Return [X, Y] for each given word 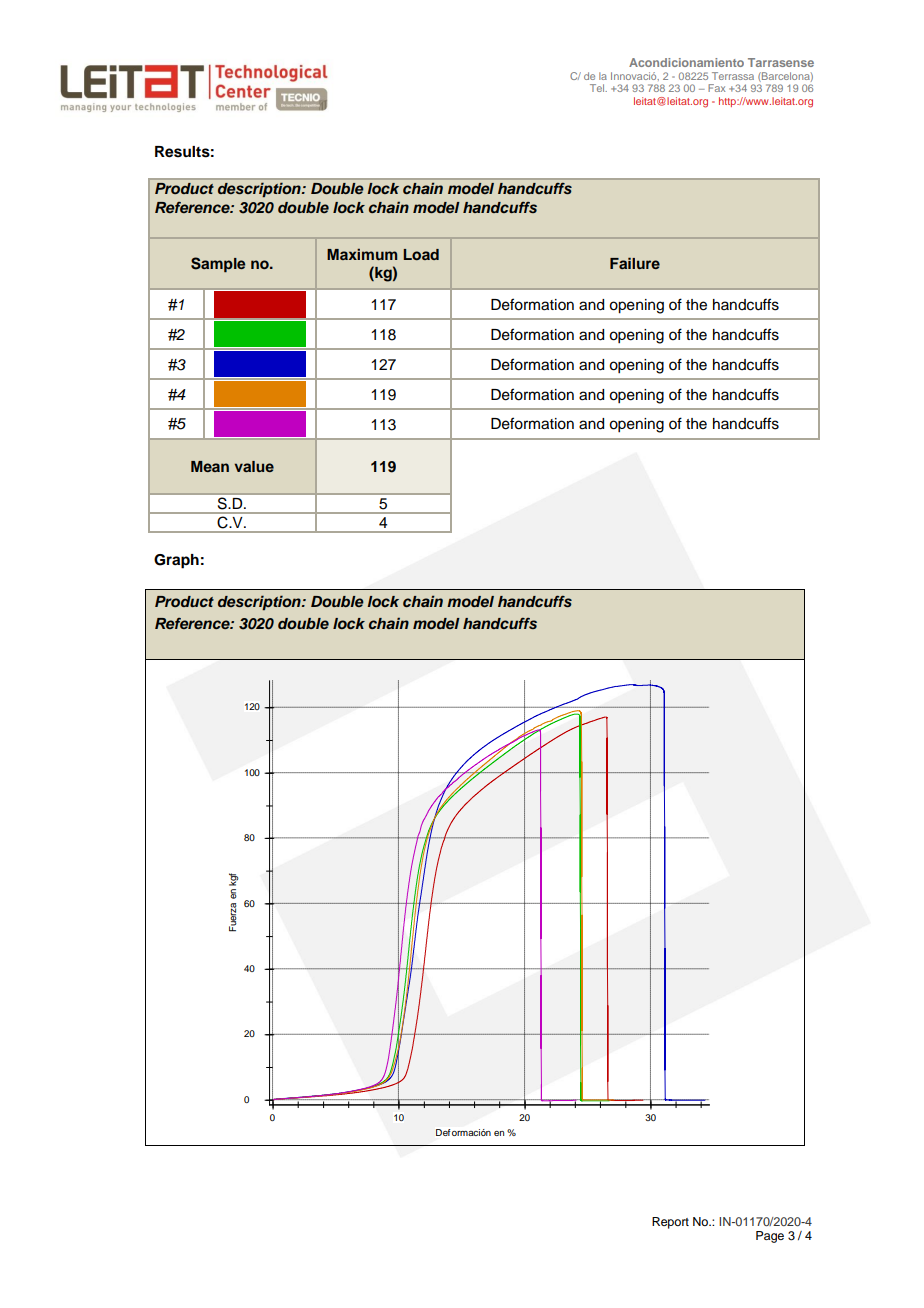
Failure [635, 263]
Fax [716, 88]
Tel [598, 88]
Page [770, 1237]
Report [670, 1223]
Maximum [362, 254]
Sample [218, 265]
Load [421, 254]
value [254, 466]
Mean [210, 466]
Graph [176, 561]
